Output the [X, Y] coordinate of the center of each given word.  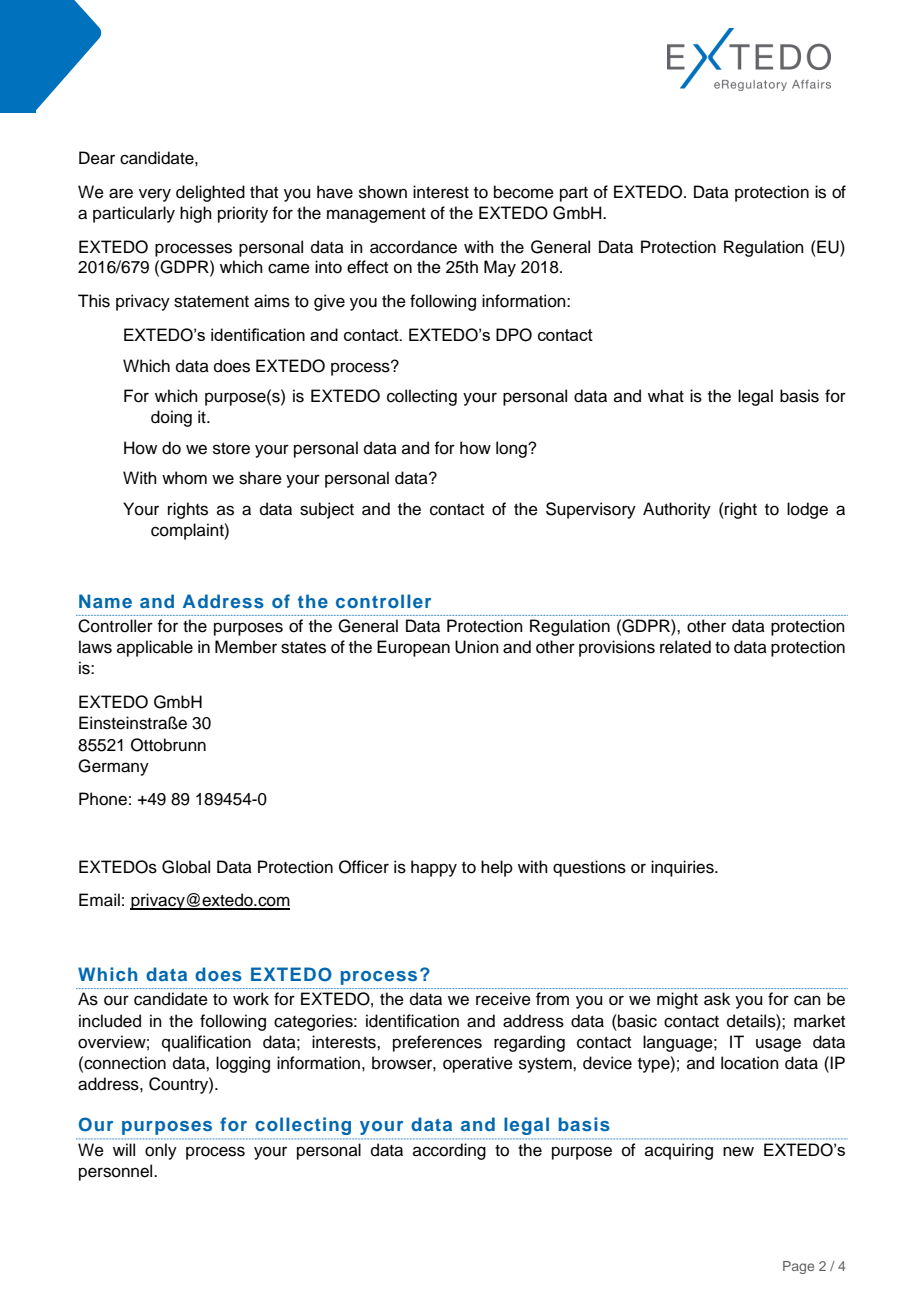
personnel [117, 1172]
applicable [155, 648]
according [449, 1151]
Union [477, 647]
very [155, 195]
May [500, 268]
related [685, 647]
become [524, 192]
